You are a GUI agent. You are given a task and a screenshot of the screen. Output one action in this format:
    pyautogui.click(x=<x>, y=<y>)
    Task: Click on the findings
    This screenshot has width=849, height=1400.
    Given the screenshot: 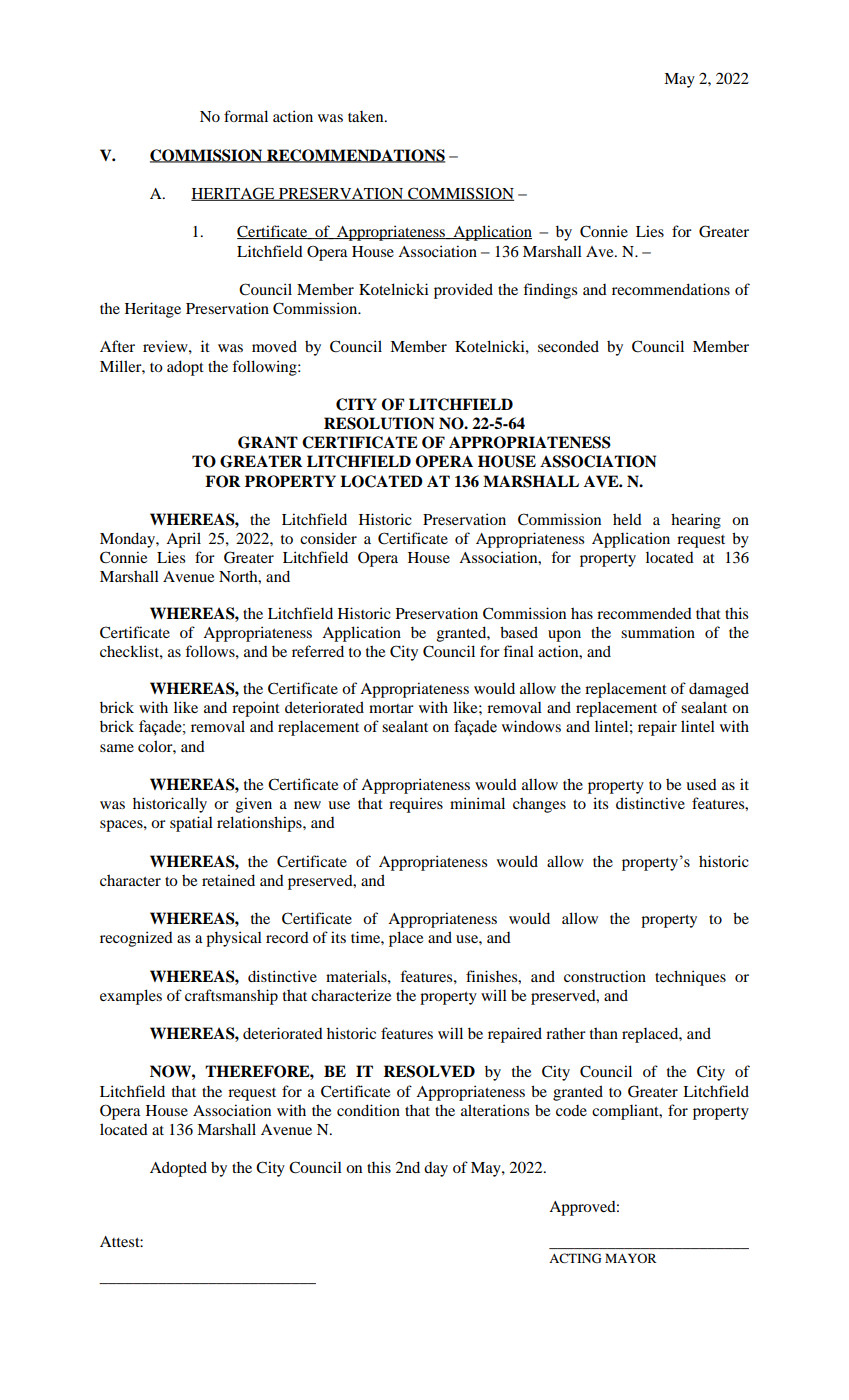 What is the action you would take?
    pyautogui.click(x=550, y=291)
